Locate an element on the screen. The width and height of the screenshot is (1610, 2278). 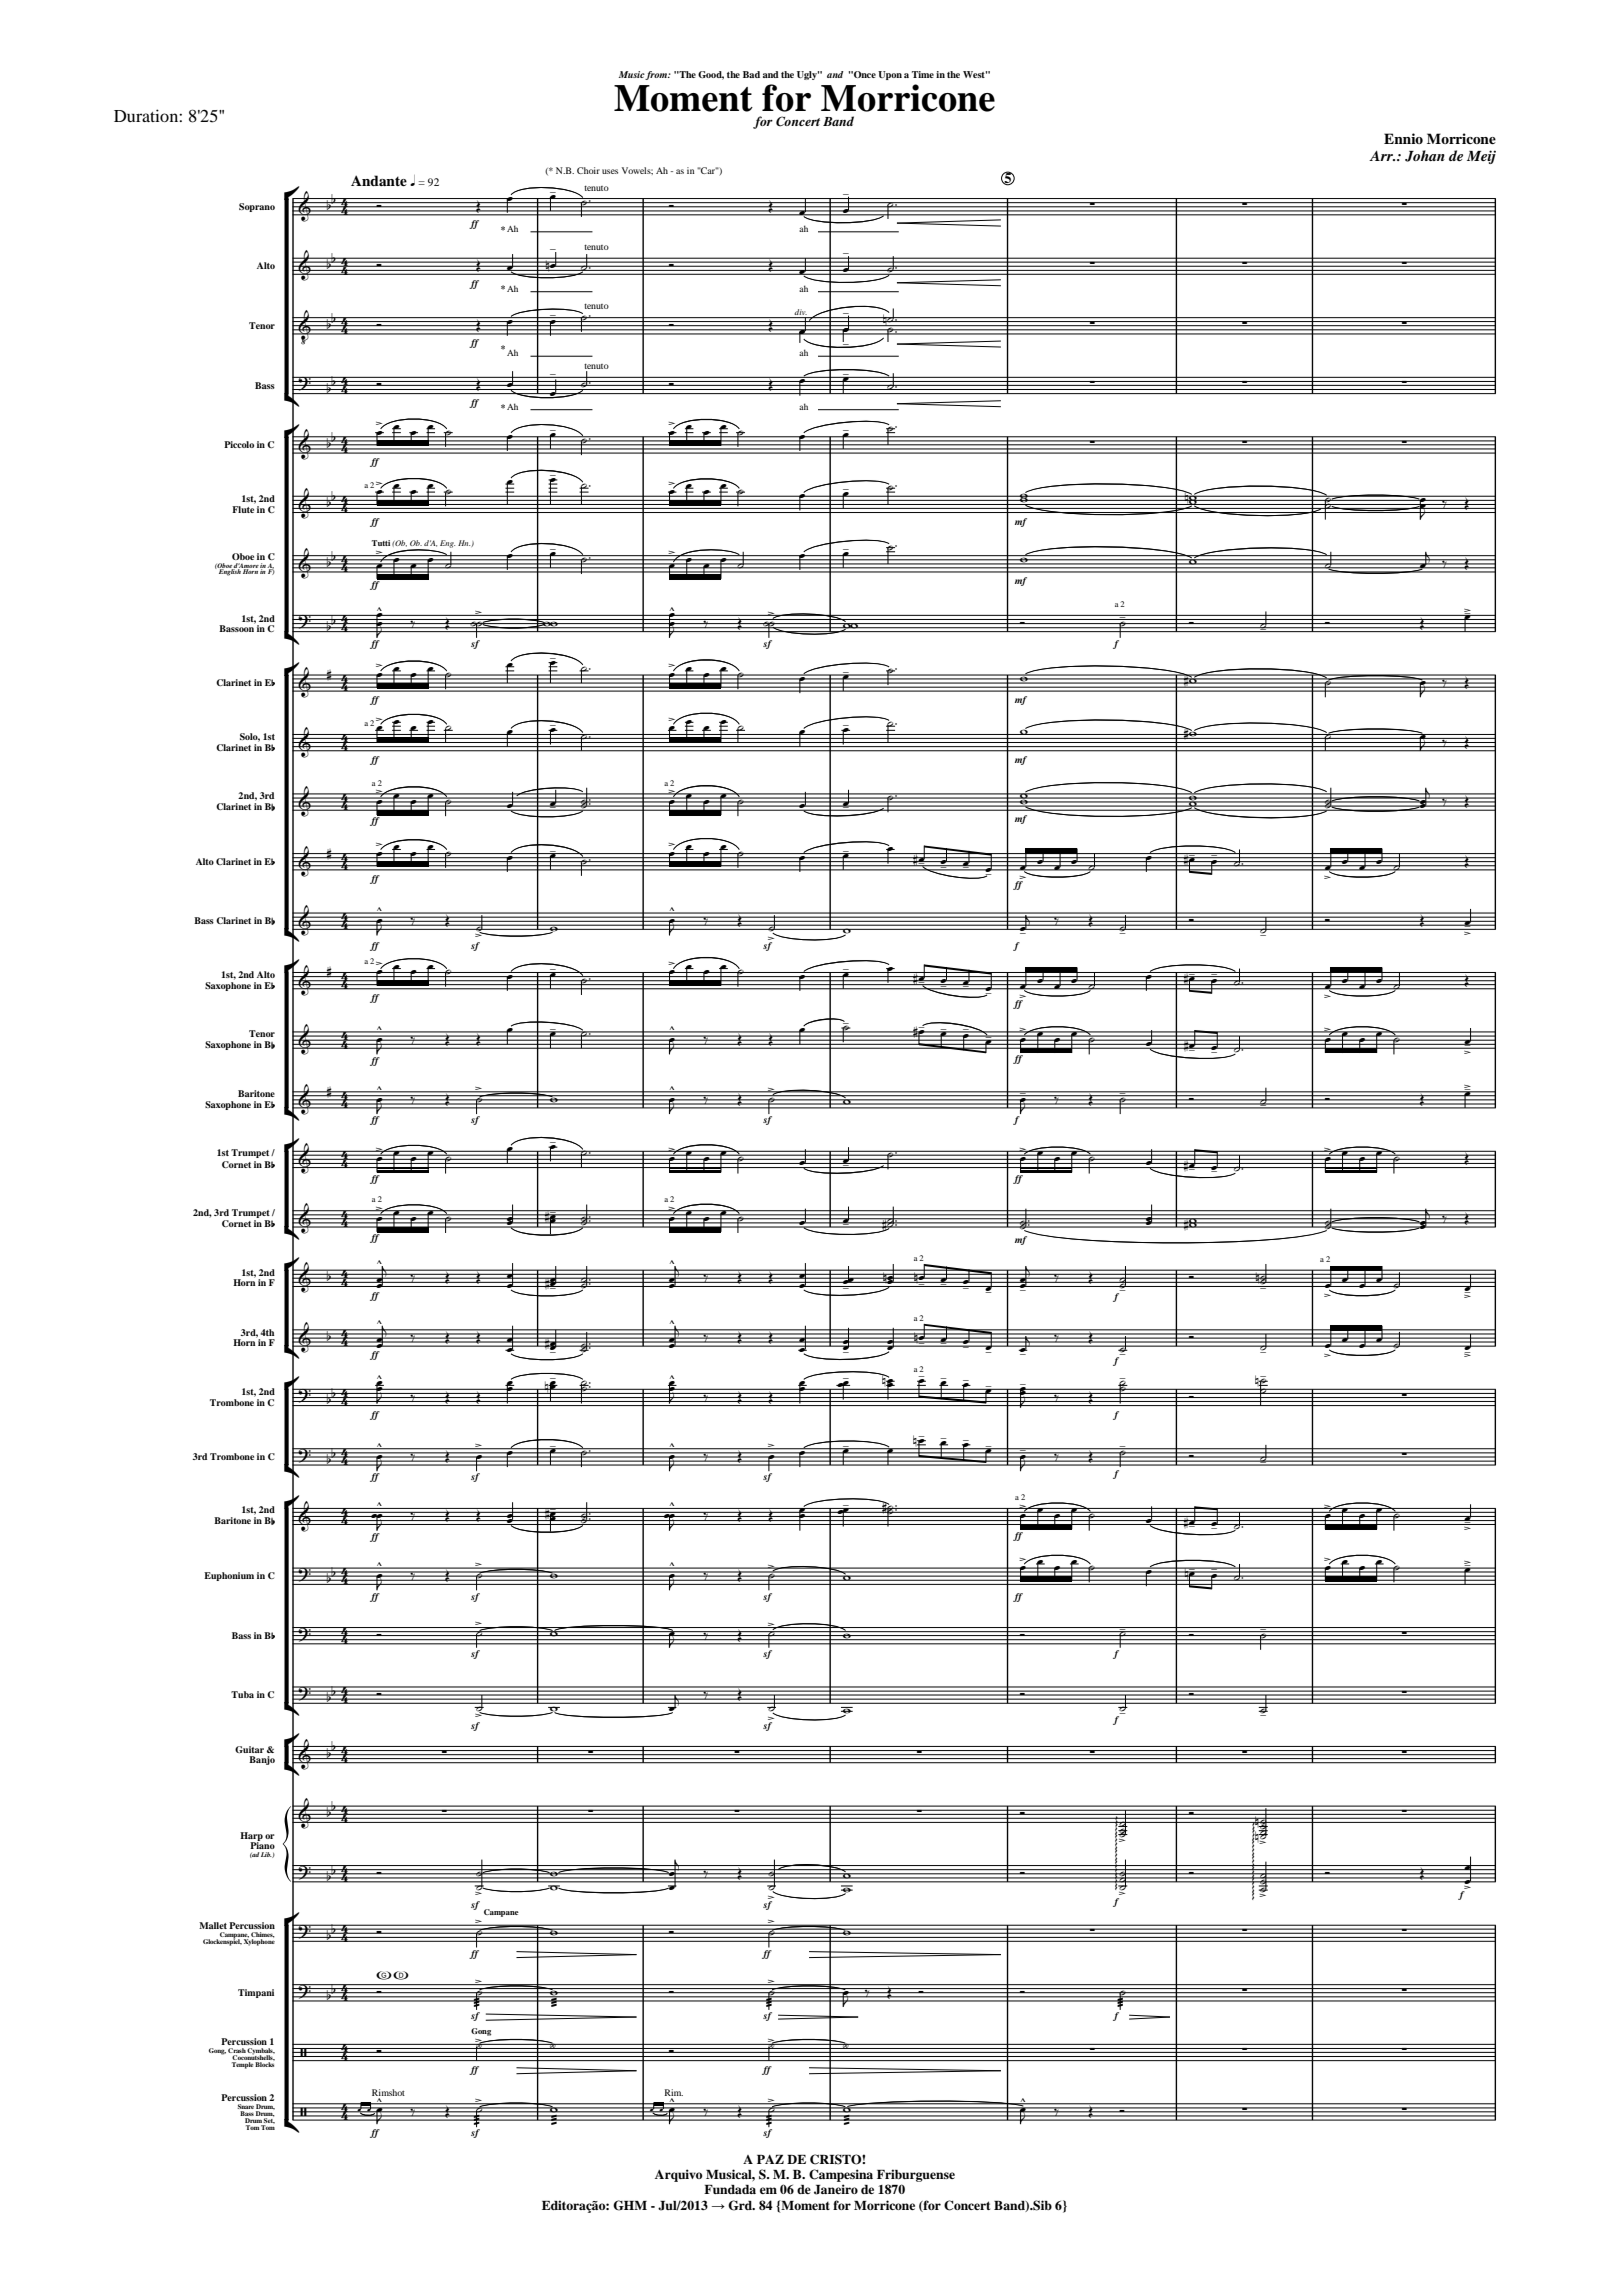
Soprano is located at coordinates (257, 207).
